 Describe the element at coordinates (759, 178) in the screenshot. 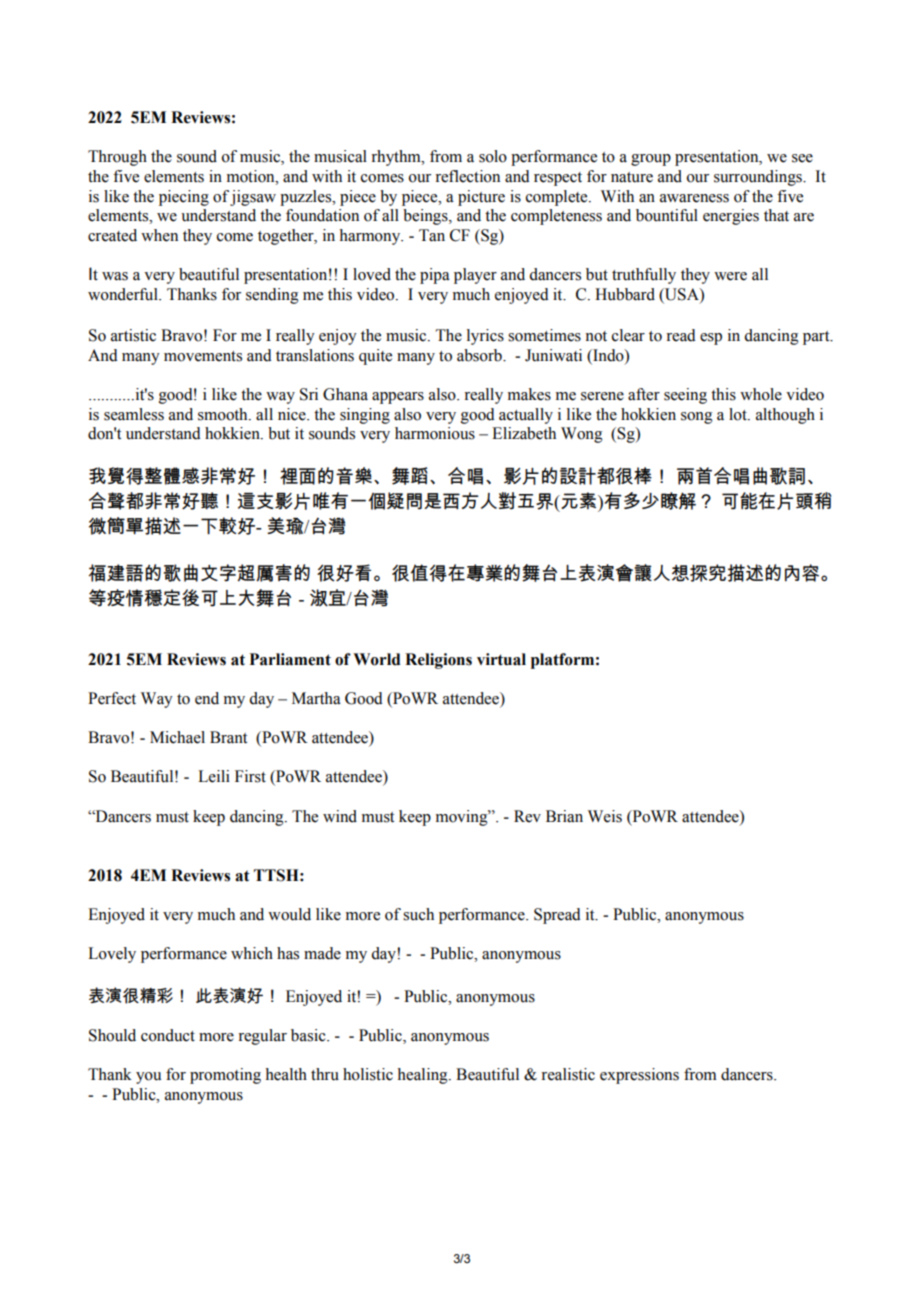

I see `surroundings` at that location.
